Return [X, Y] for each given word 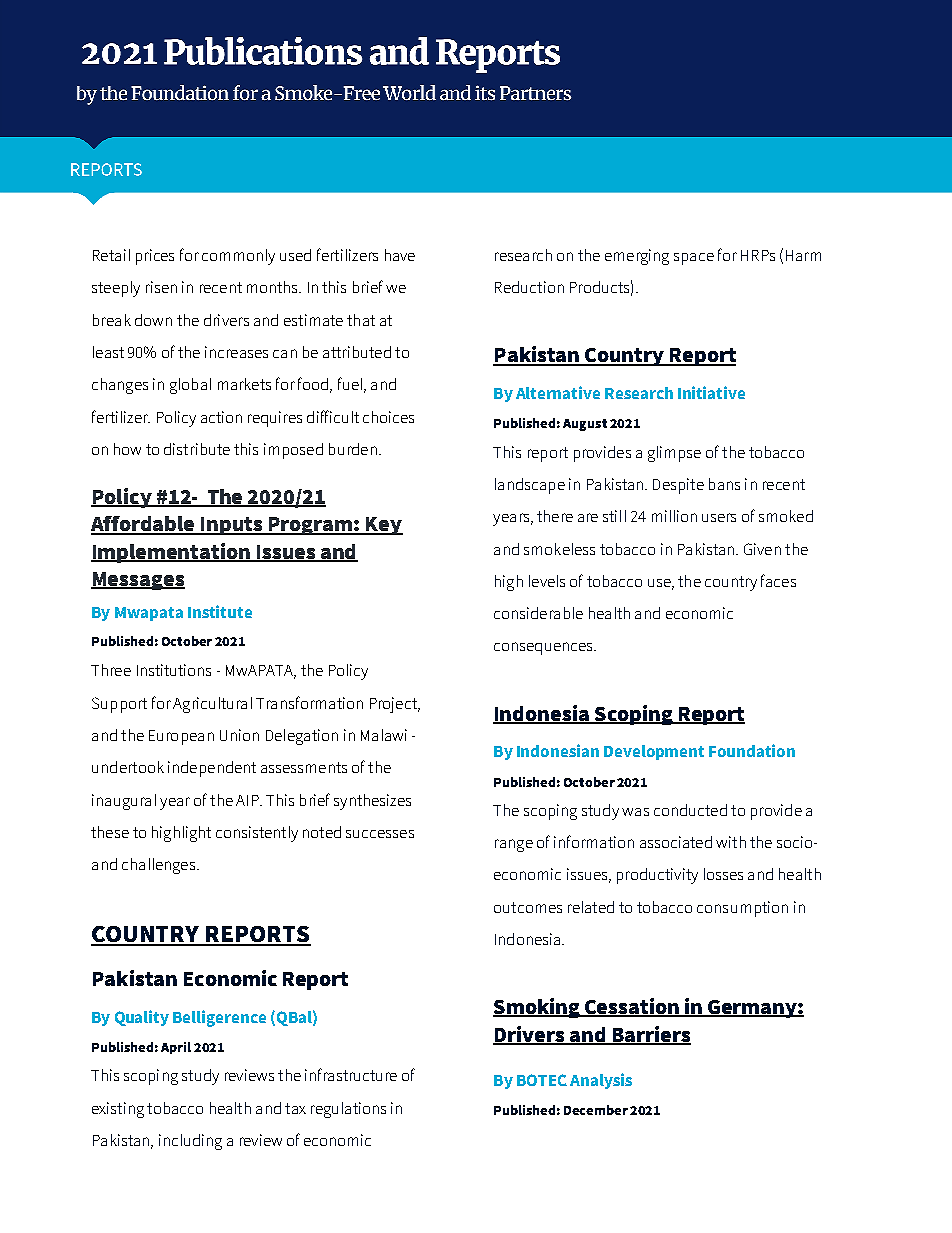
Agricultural [212, 705]
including [190, 1142]
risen [161, 287]
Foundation [752, 750]
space [694, 259]
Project [394, 705]
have [400, 255]
